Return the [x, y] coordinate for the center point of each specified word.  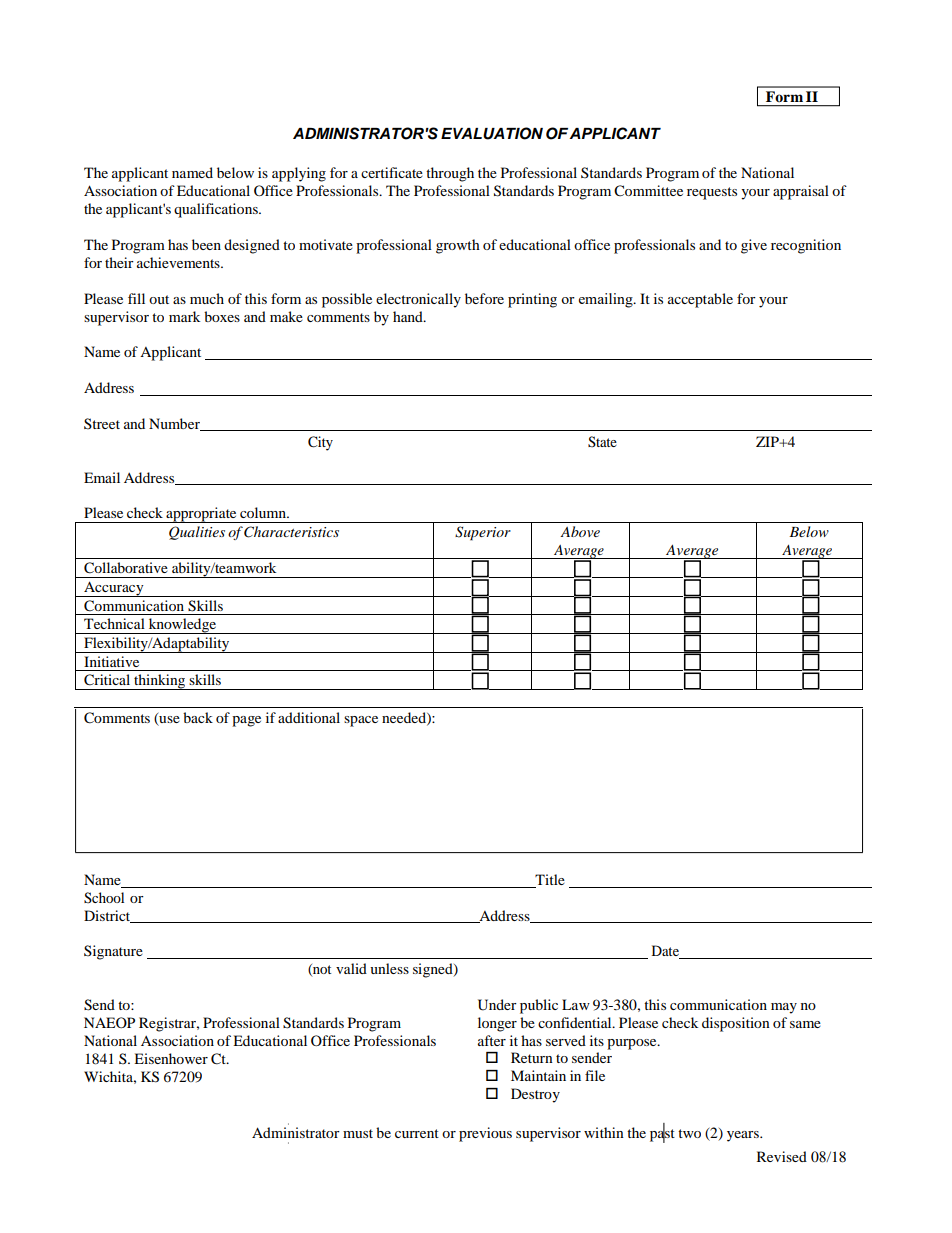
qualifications [217, 210]
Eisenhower [171, 1058]
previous [485, 1134]
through [450, 174]
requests [712, 193]
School [104, 898]
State [602, 442]
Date [666, 952]
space [361, 721]
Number [175, 424]
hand [409, 316]
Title [549, 881]
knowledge [182, 626]
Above [580, 531]
